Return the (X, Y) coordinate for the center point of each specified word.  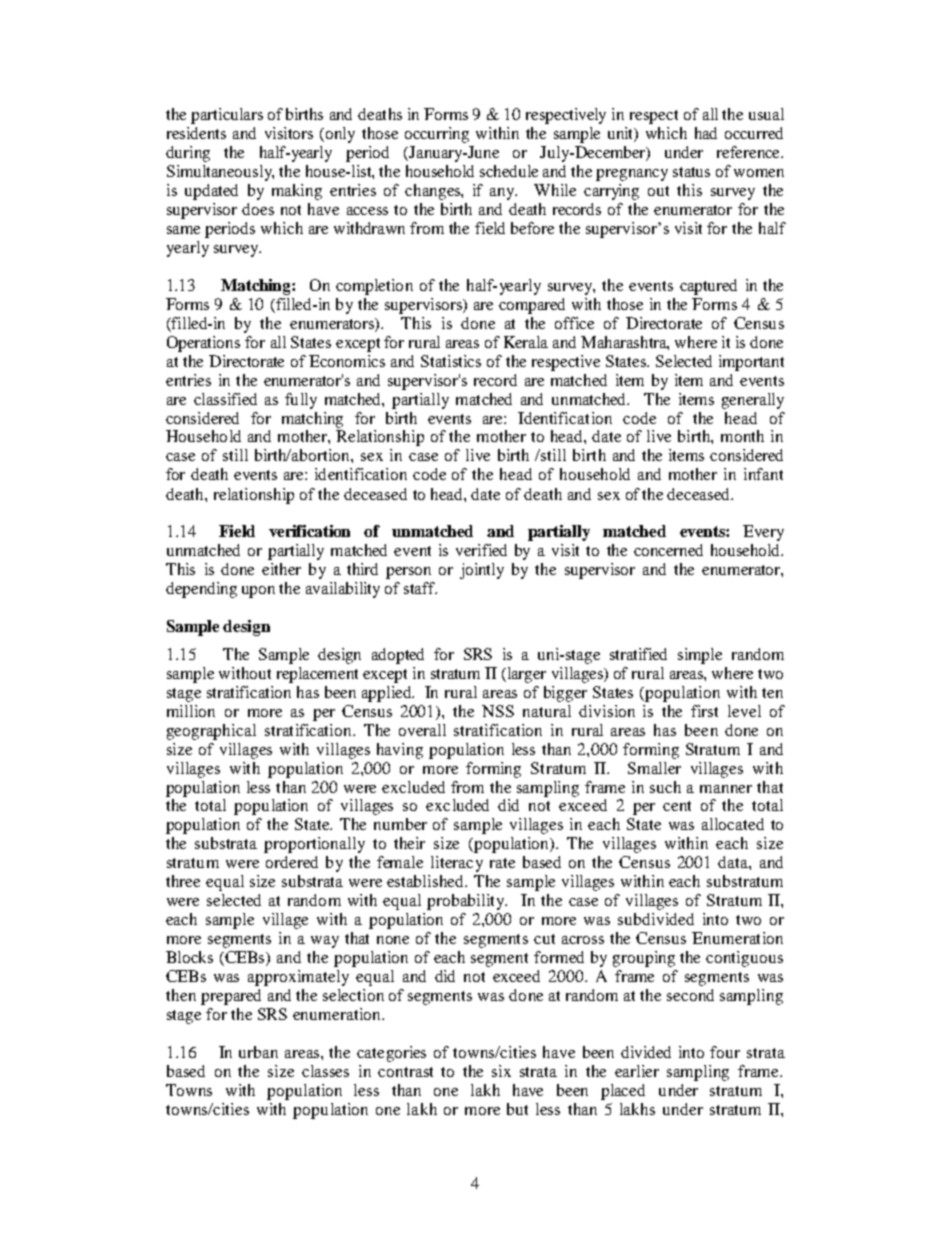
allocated (733, 824)
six (501, 1071)
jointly (482, 571)
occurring (437, 135)
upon (258, 592)
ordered (292, 862)
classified (225, 399)
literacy (457, 864)
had (706, 133)
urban (258, 1052)
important (751, 363)
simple (700, 656)
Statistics (451, 361)
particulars (227, 116)
